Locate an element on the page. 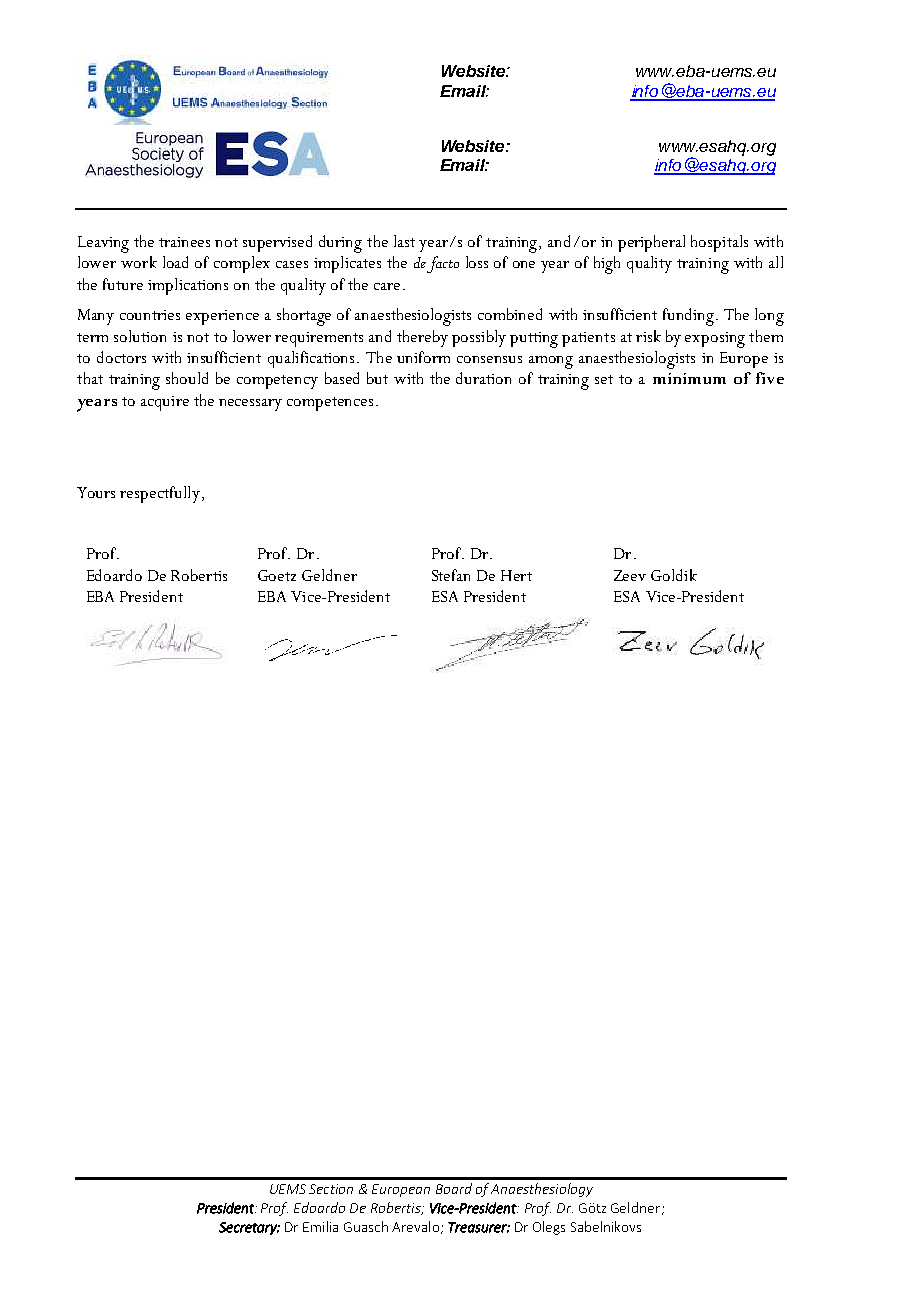 This image has height=1309, width=924. five is located at coordinates (770, 378).
